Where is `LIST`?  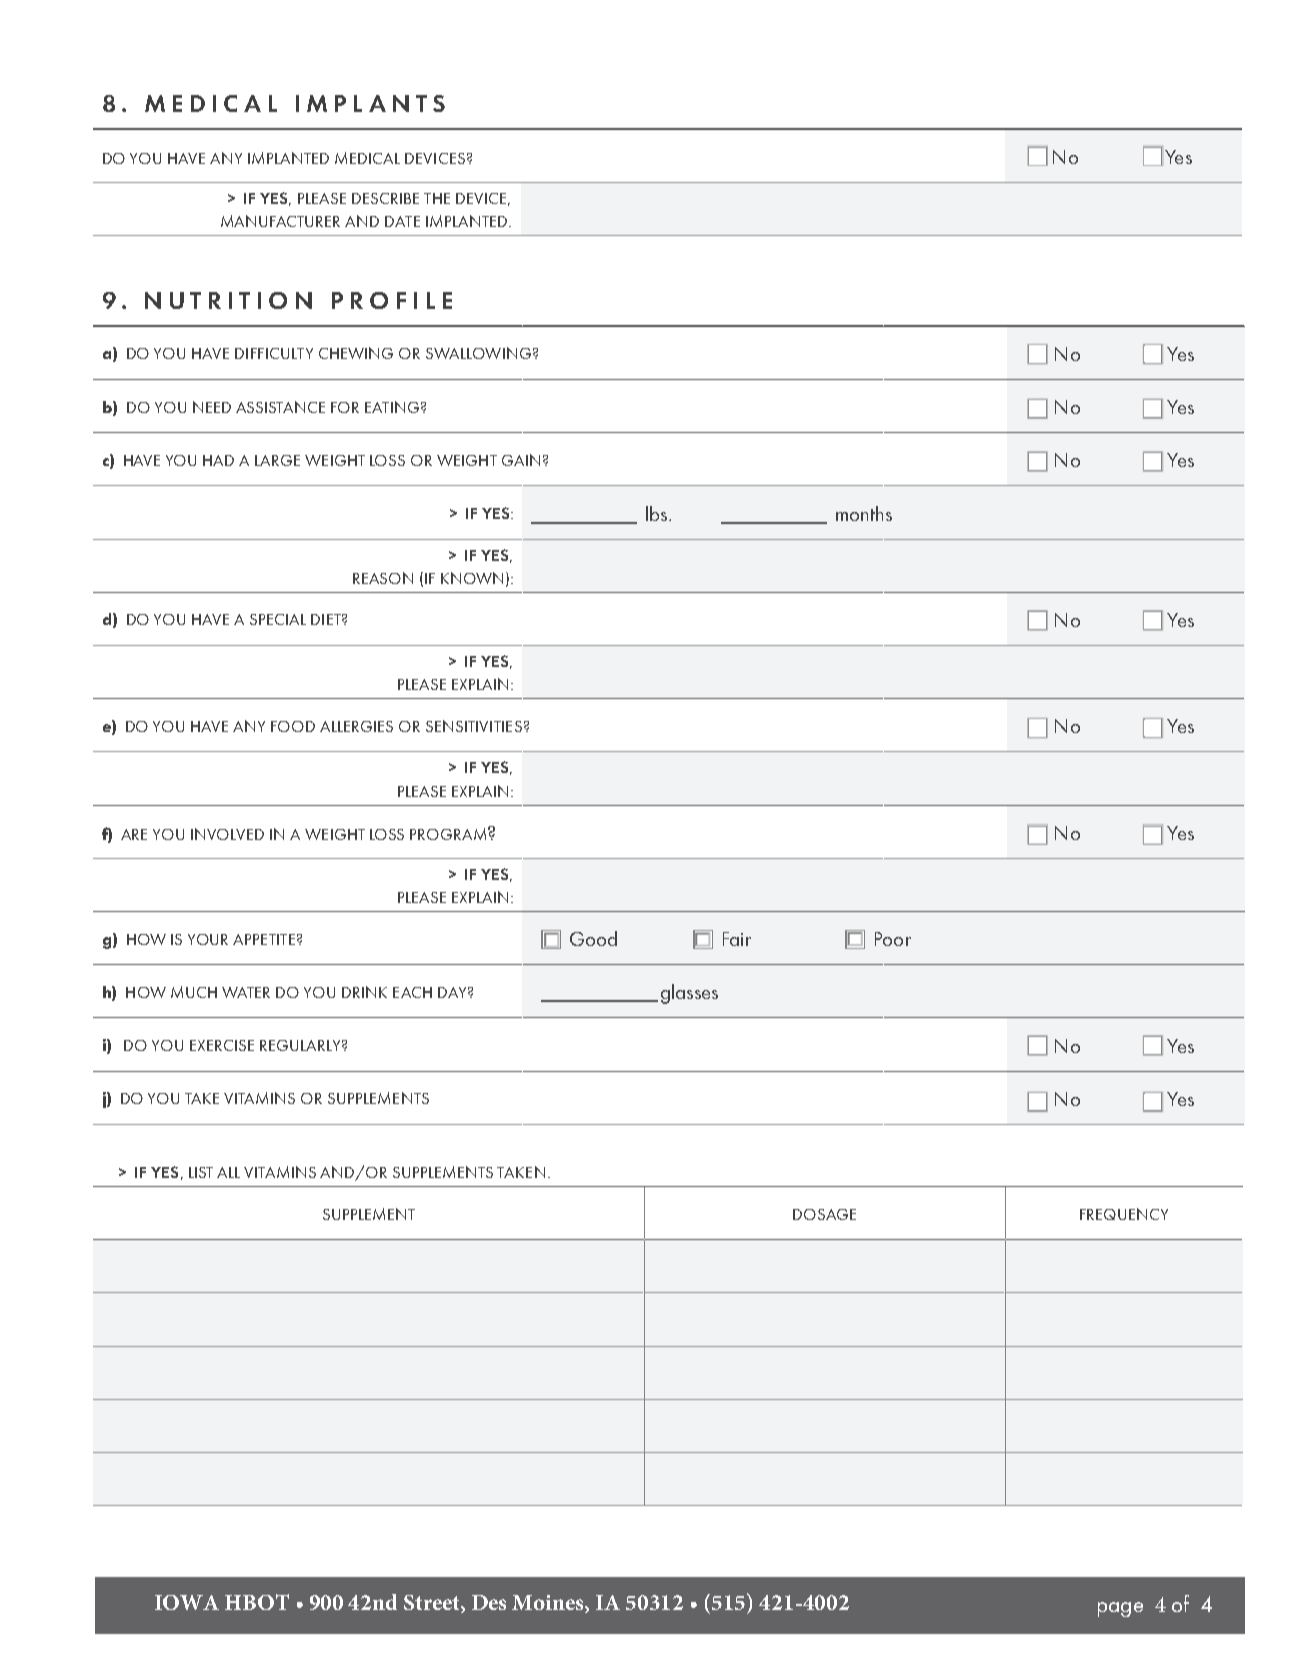 LIST is located at coordinates (201, 1172).
